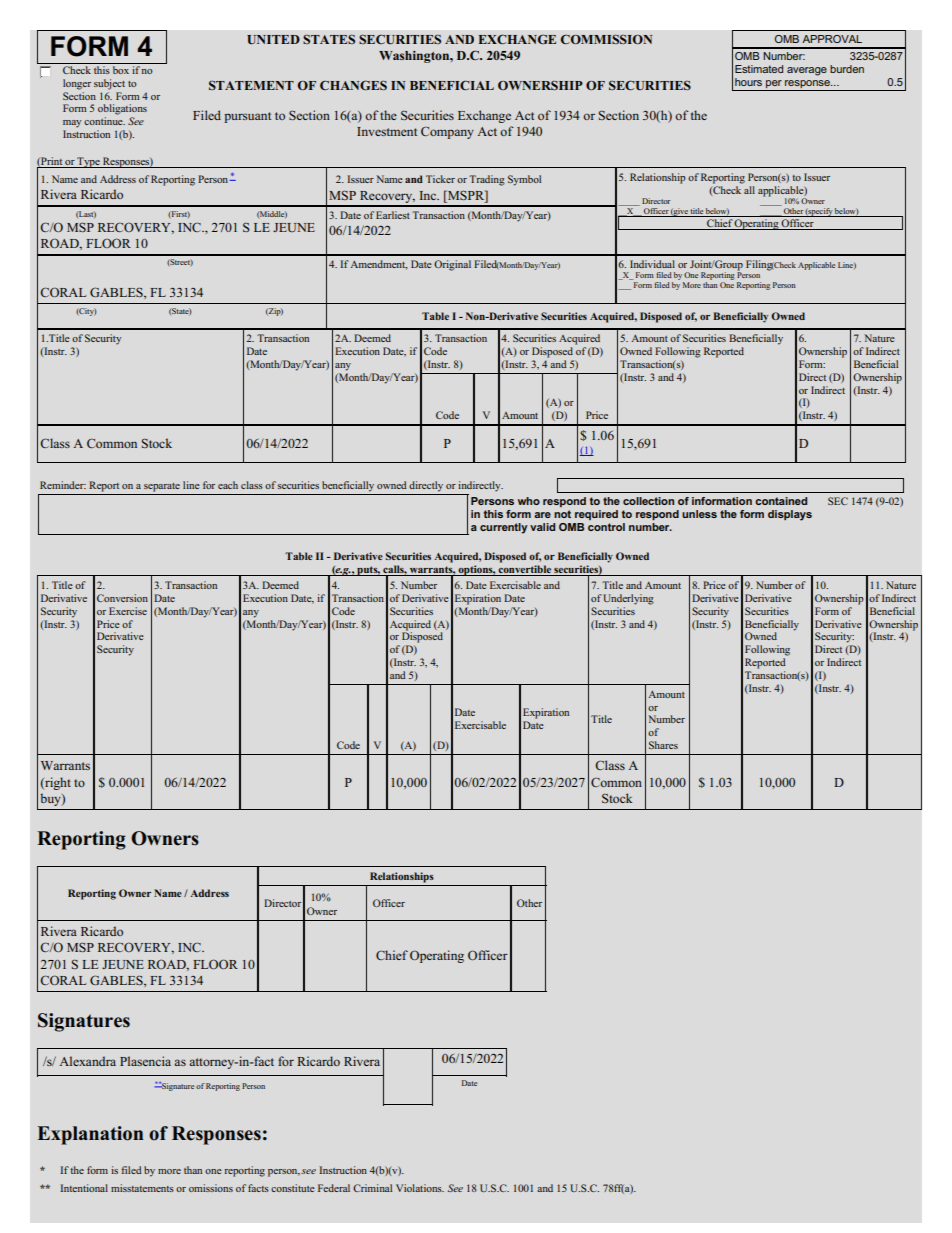 The image size is (952, 1233). What do you see at coordinates (525, 570) in the page?
I see `convertible` at bounding box center [525, 570].
